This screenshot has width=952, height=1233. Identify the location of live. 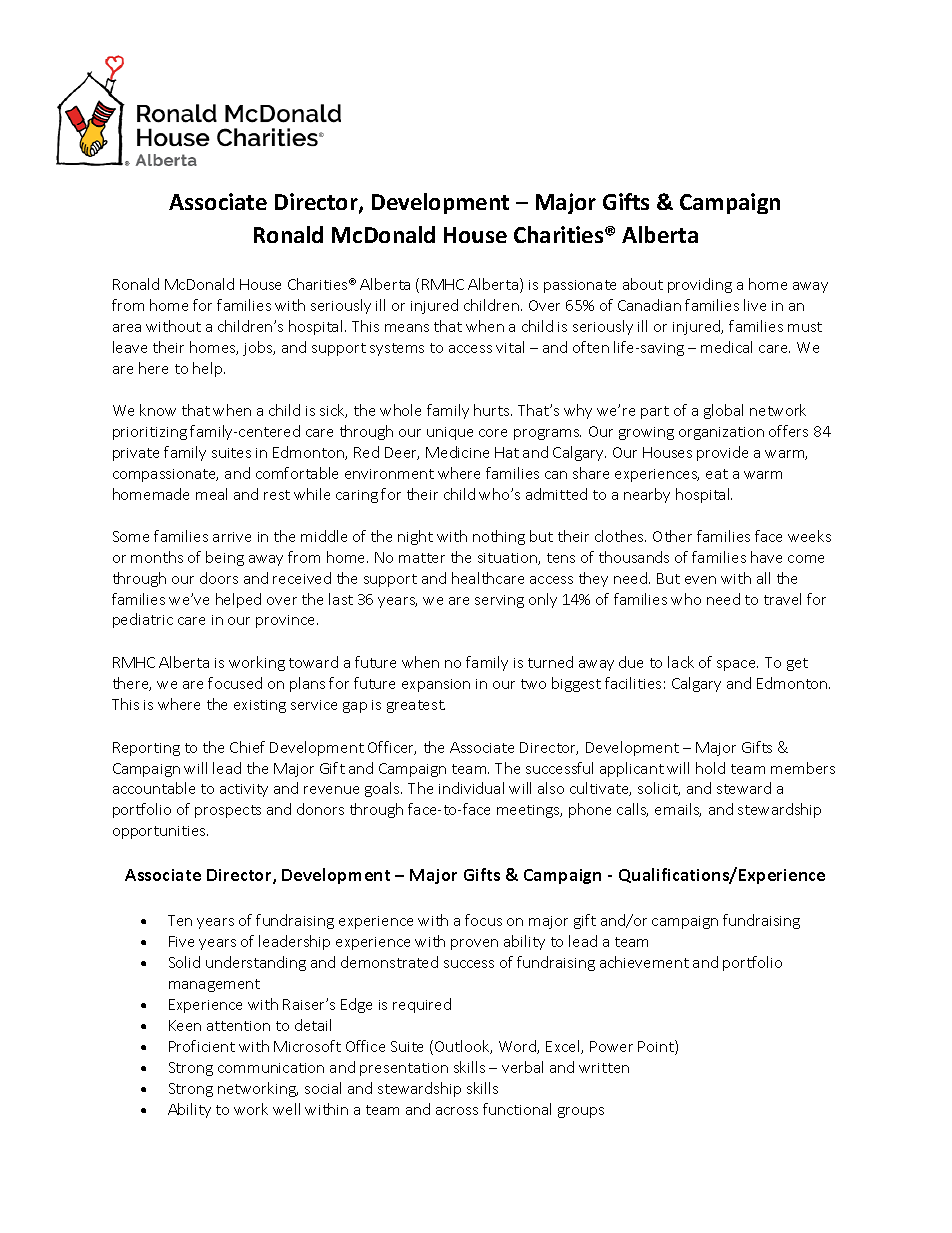
(755, 305).
